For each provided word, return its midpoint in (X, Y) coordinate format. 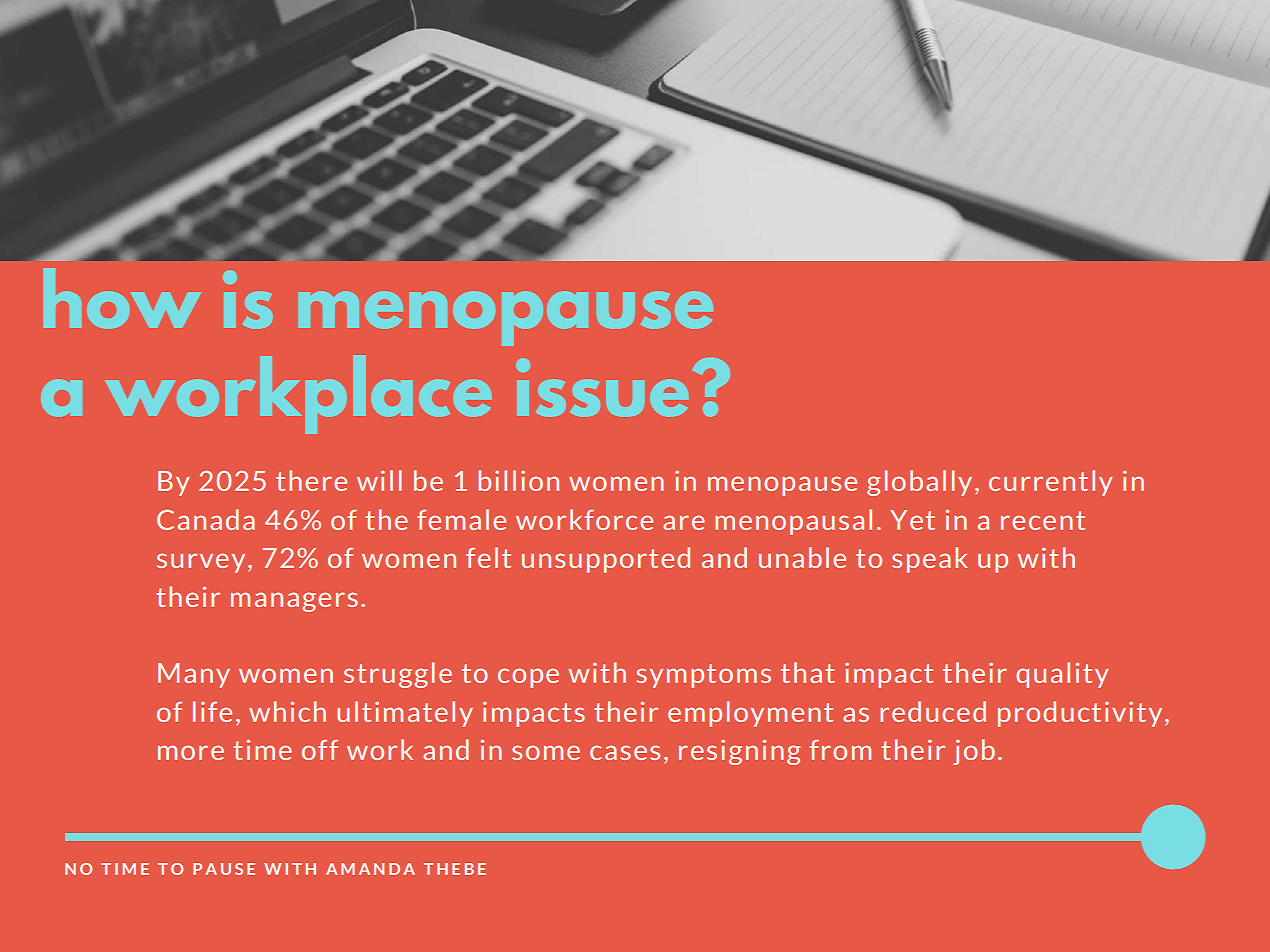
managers (294, 602)
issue (602, 387)
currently (1051, 483)
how (122, 298)
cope (528, 678)
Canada (206, 519)
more (191, 752)
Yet (912, 520)
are (684, 522)
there (311, 480)
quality (1062, 675)
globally (919, 483)
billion (519, 480)
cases (625, 752)
